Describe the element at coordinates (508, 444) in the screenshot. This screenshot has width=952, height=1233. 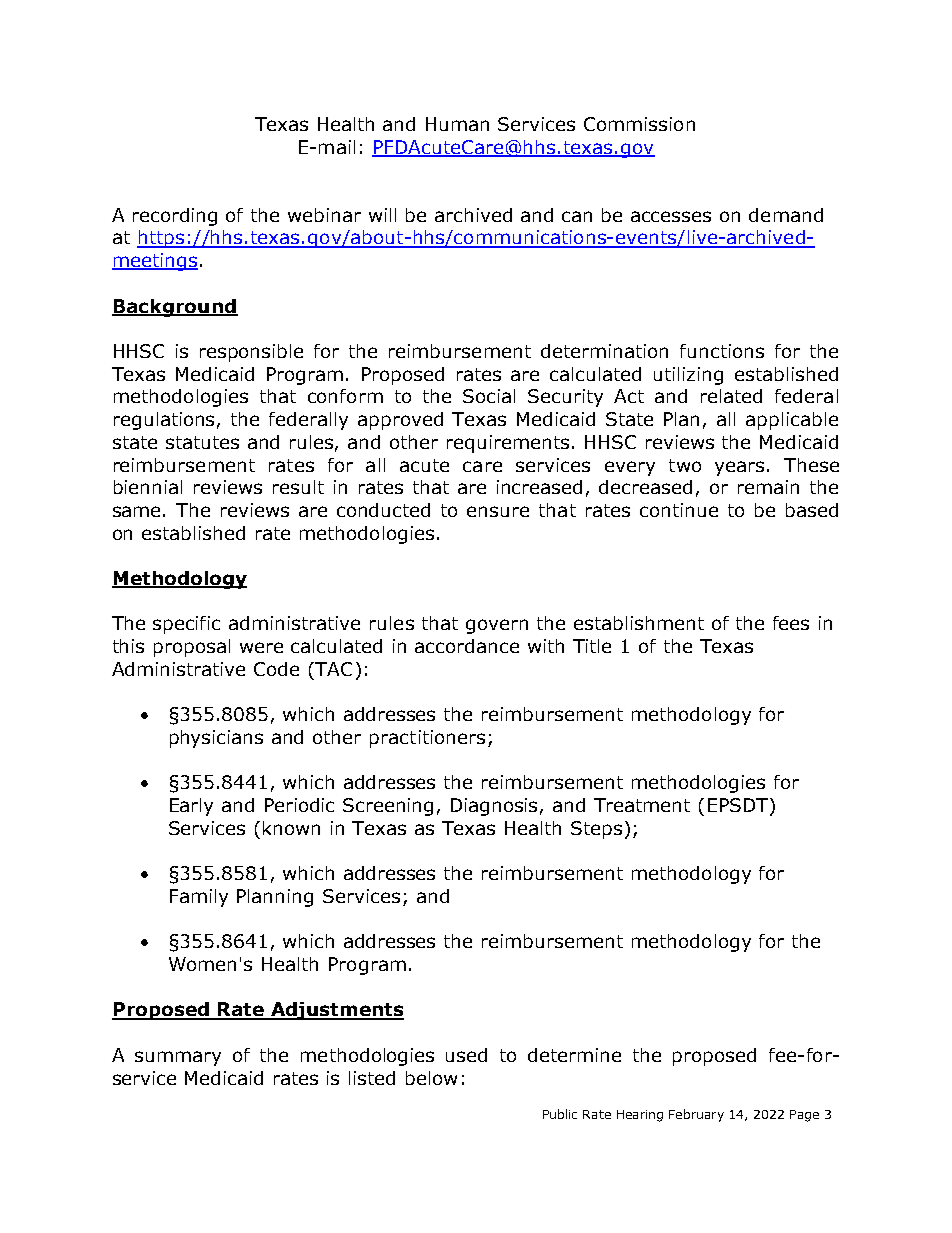
I see `requirements` at that location.
